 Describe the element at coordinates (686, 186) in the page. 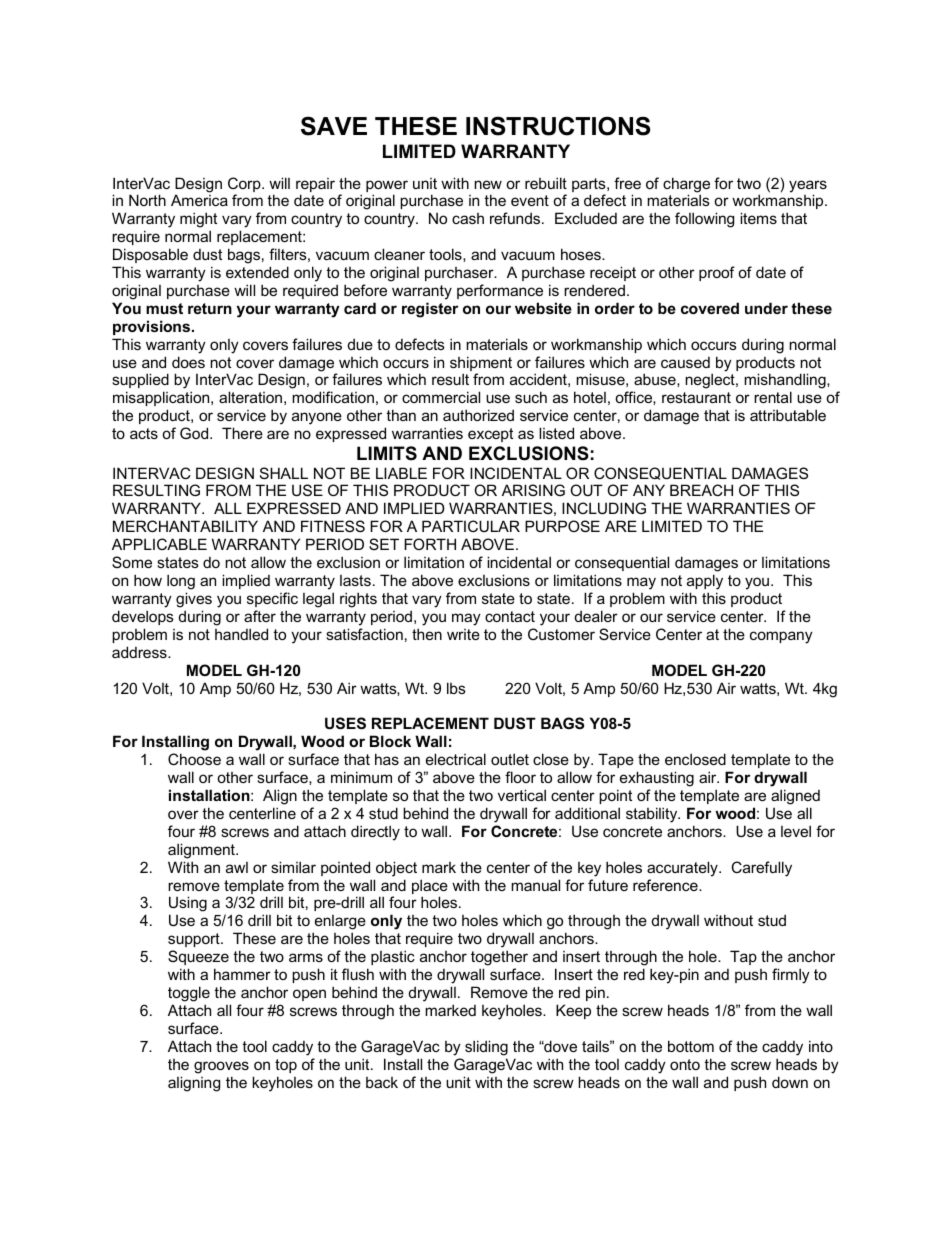

I see `charge` at that location.
